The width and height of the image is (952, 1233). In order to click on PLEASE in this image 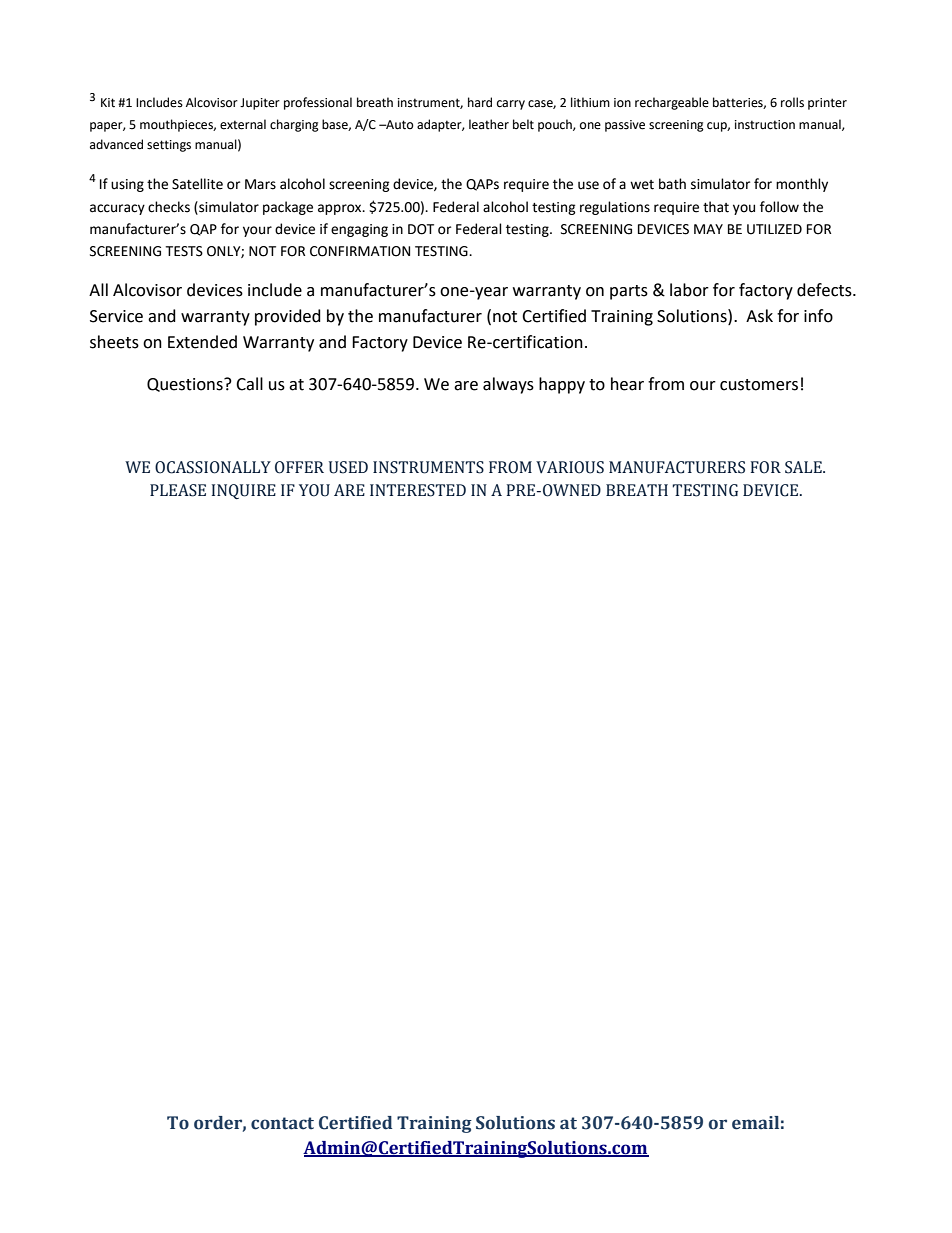, I will do `click(178, 490)`.
